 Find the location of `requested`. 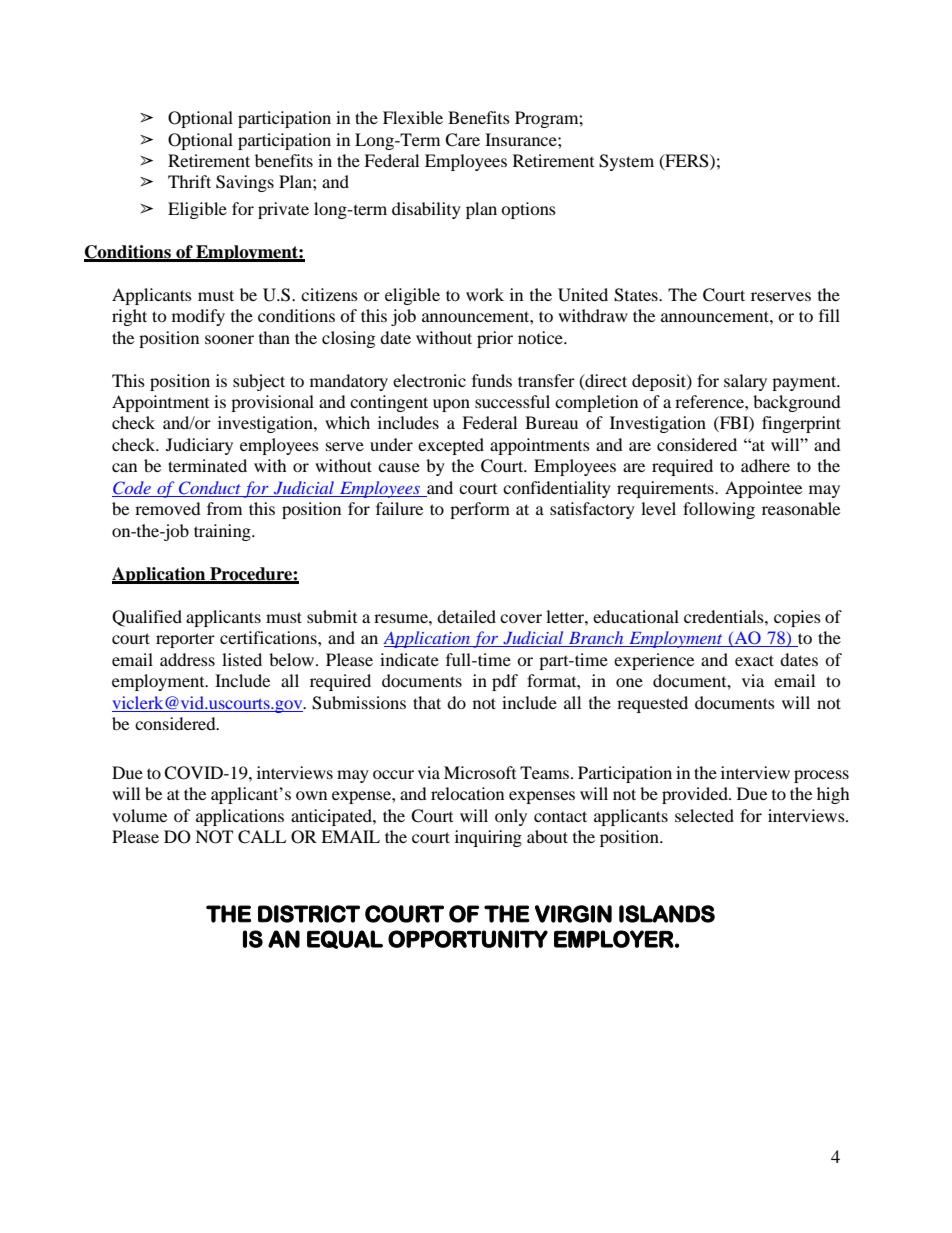

requested is located at coordinates (652, 704).
